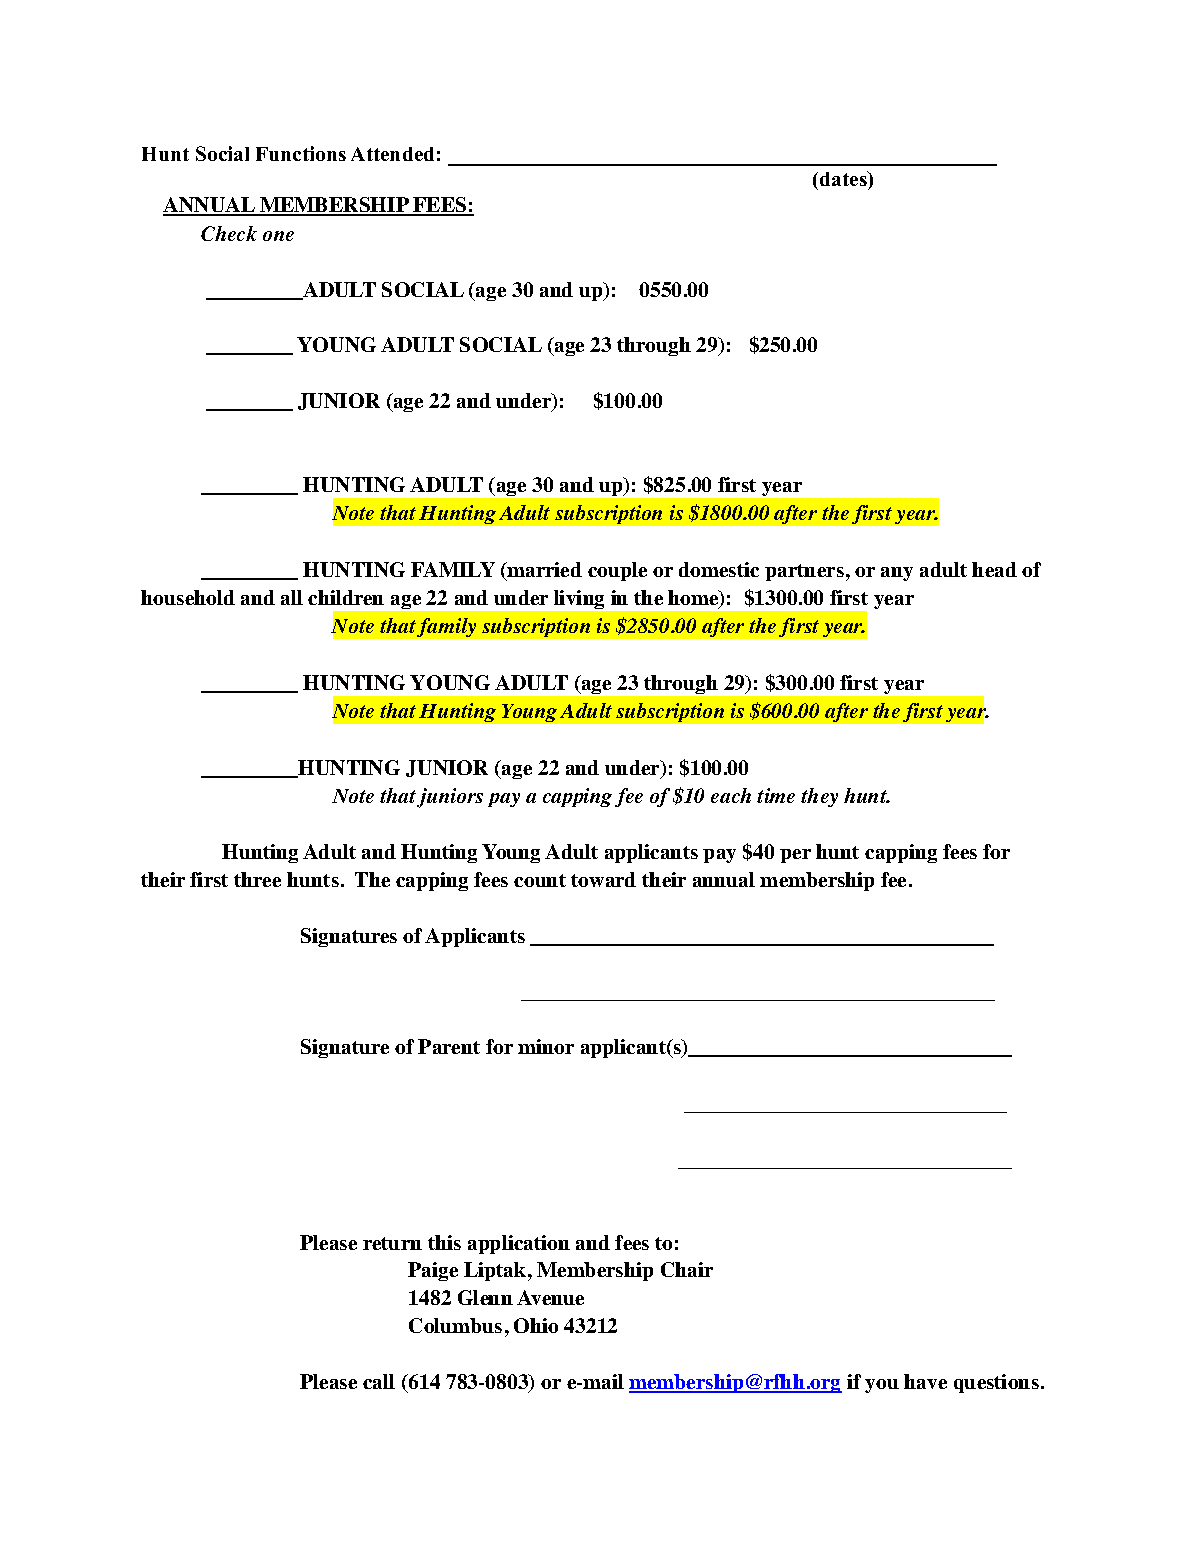  I want to click on head, so click(994, 569).
